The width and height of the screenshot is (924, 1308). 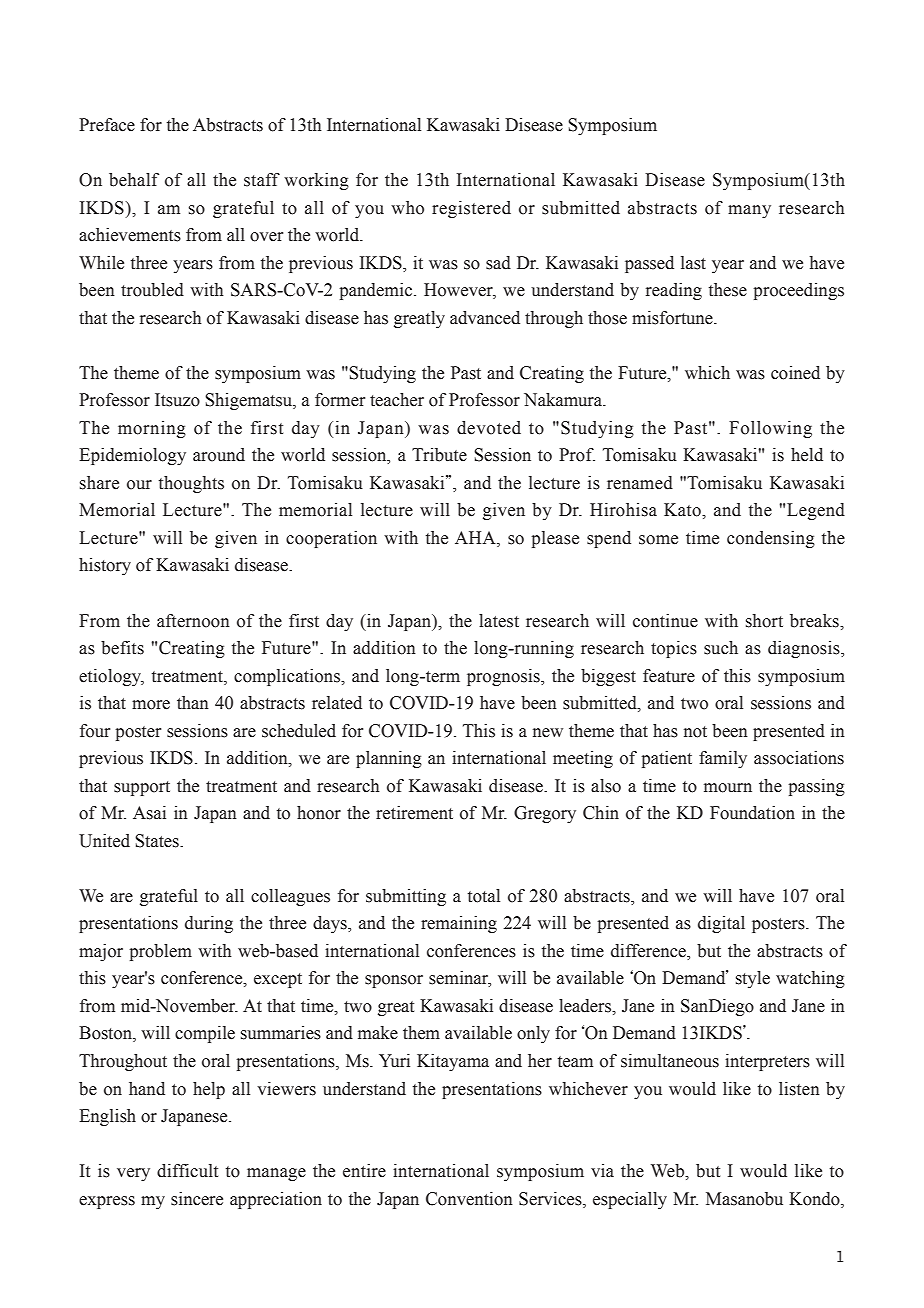 What do you see at coordinates (471, 209) in the screenshot?
I see `registered` at bounding box center [471, 209].
